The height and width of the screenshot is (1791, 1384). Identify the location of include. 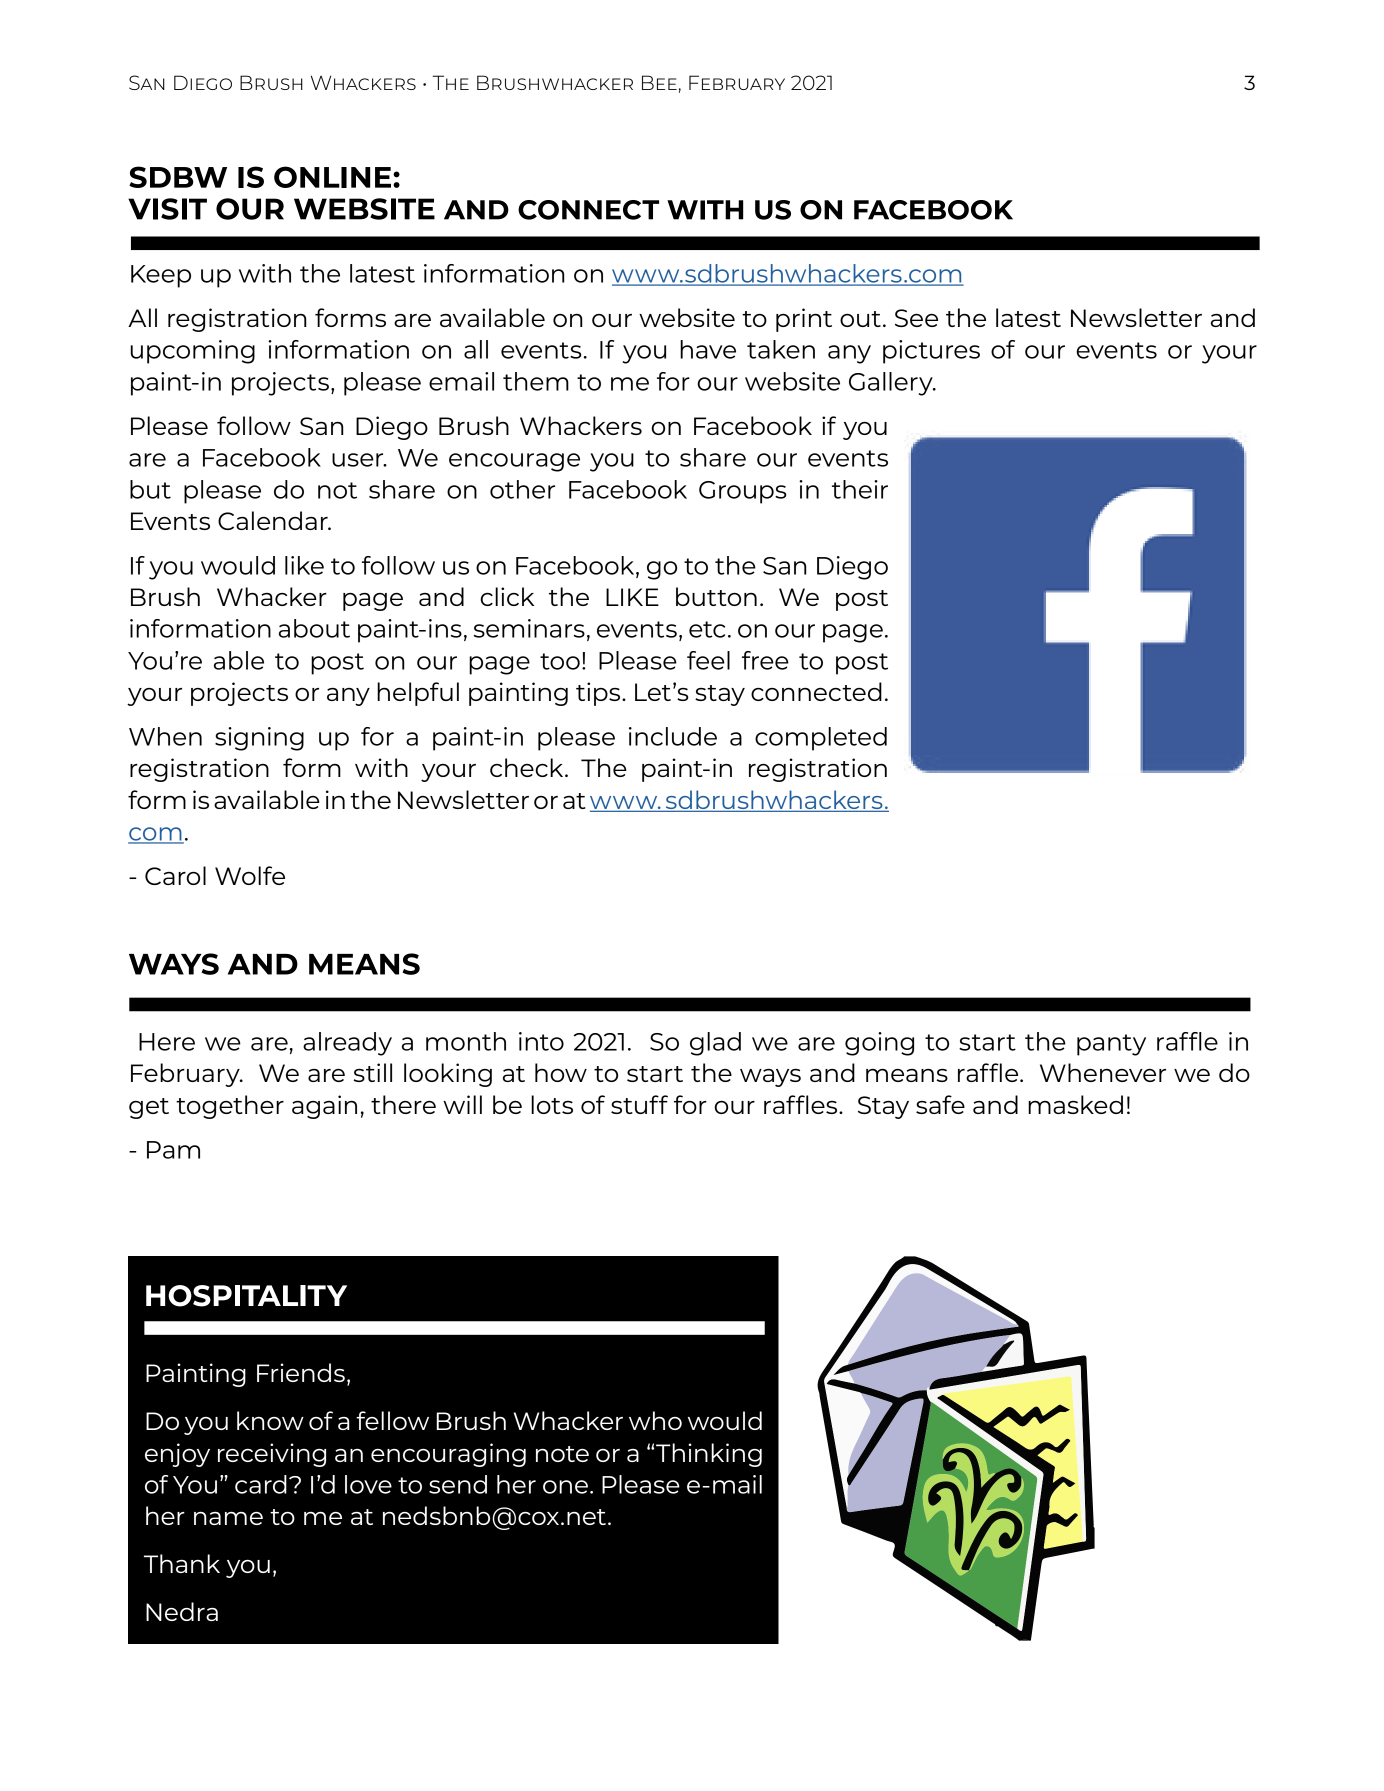
(673, 736).
